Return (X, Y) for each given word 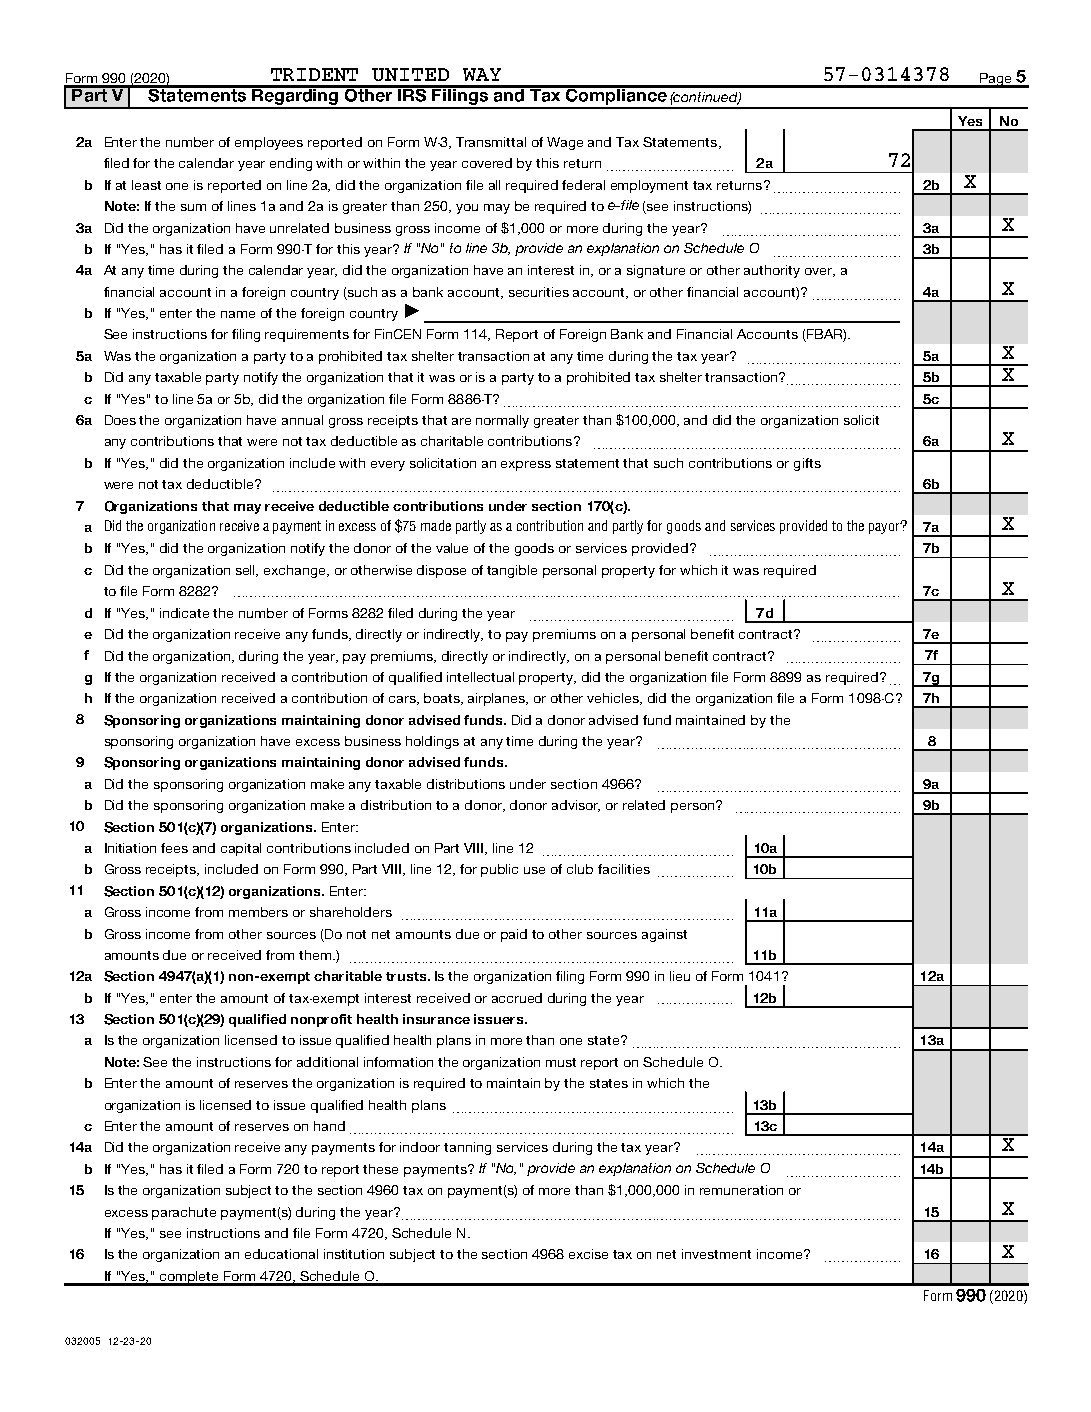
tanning (467, 1148)
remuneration (741, 1190)
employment (649, 186)
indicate (184, 613)
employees (269, 143)
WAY (482, 74)
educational (281, 1254)
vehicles (614, 699)
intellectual (480, 677)
